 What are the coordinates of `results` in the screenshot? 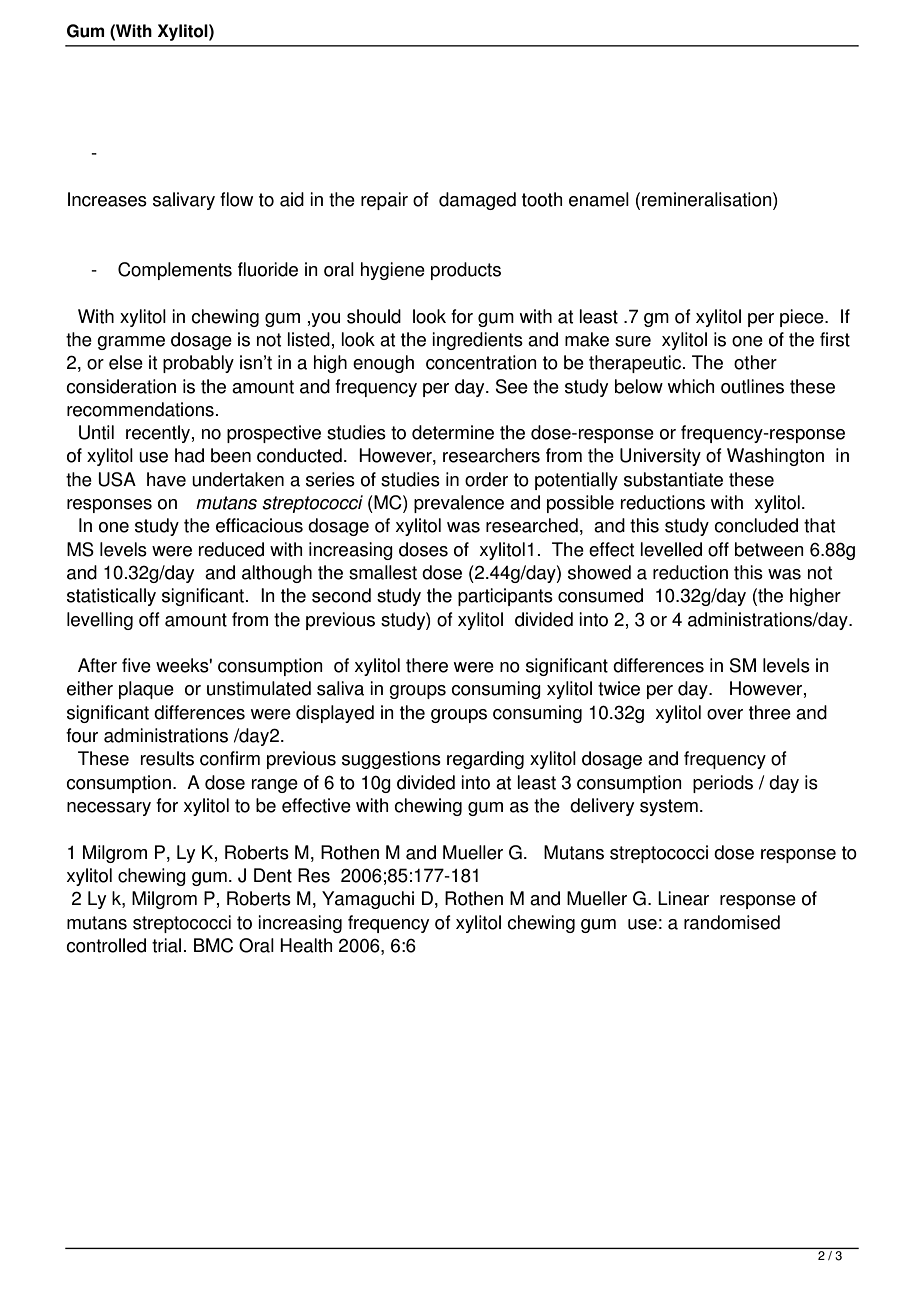 It's located at (167, 758).
